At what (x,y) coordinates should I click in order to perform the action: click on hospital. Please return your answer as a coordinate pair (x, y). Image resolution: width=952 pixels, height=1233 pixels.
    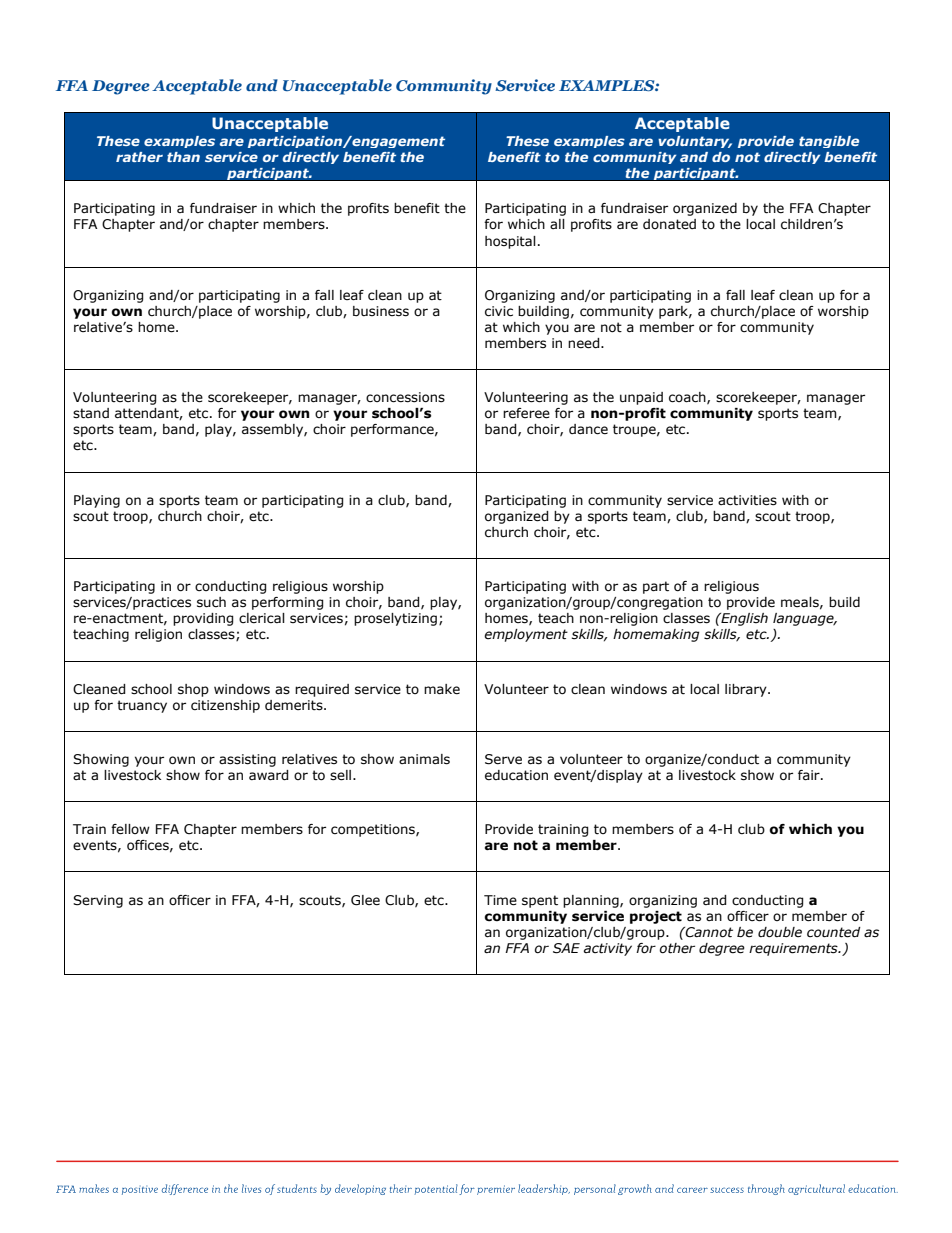
    Looking at the image, I should click on (510, 242).
